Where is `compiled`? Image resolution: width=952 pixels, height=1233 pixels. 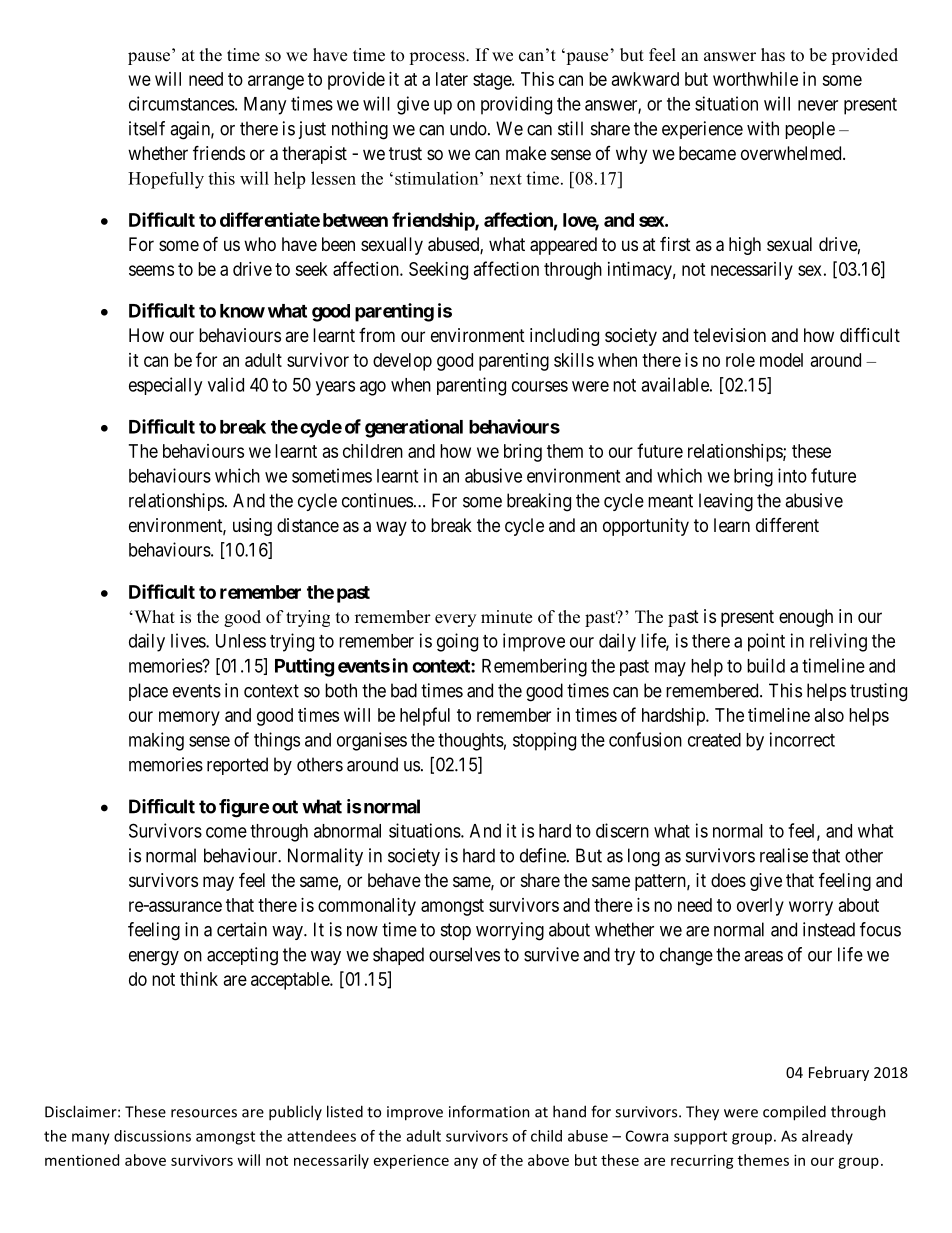 compiled is located at coordinates (794, 1113).
